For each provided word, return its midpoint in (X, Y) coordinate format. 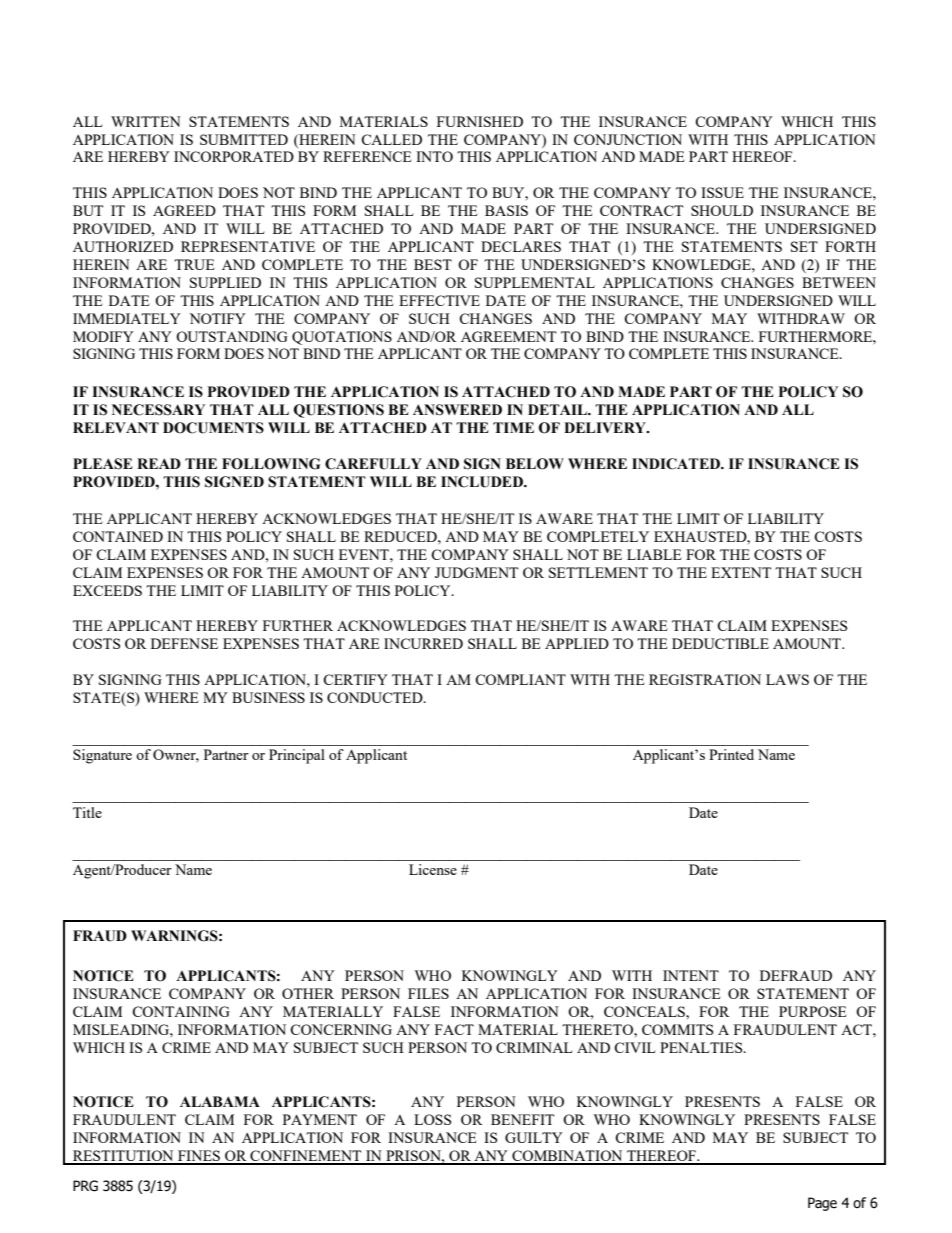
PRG (85, 1186)
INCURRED (423, 643)
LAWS (787, 679)
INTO (434, 156)
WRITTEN (146, 121)
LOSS (433, 1119)
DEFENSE (184, 643)
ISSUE (722, 192)
